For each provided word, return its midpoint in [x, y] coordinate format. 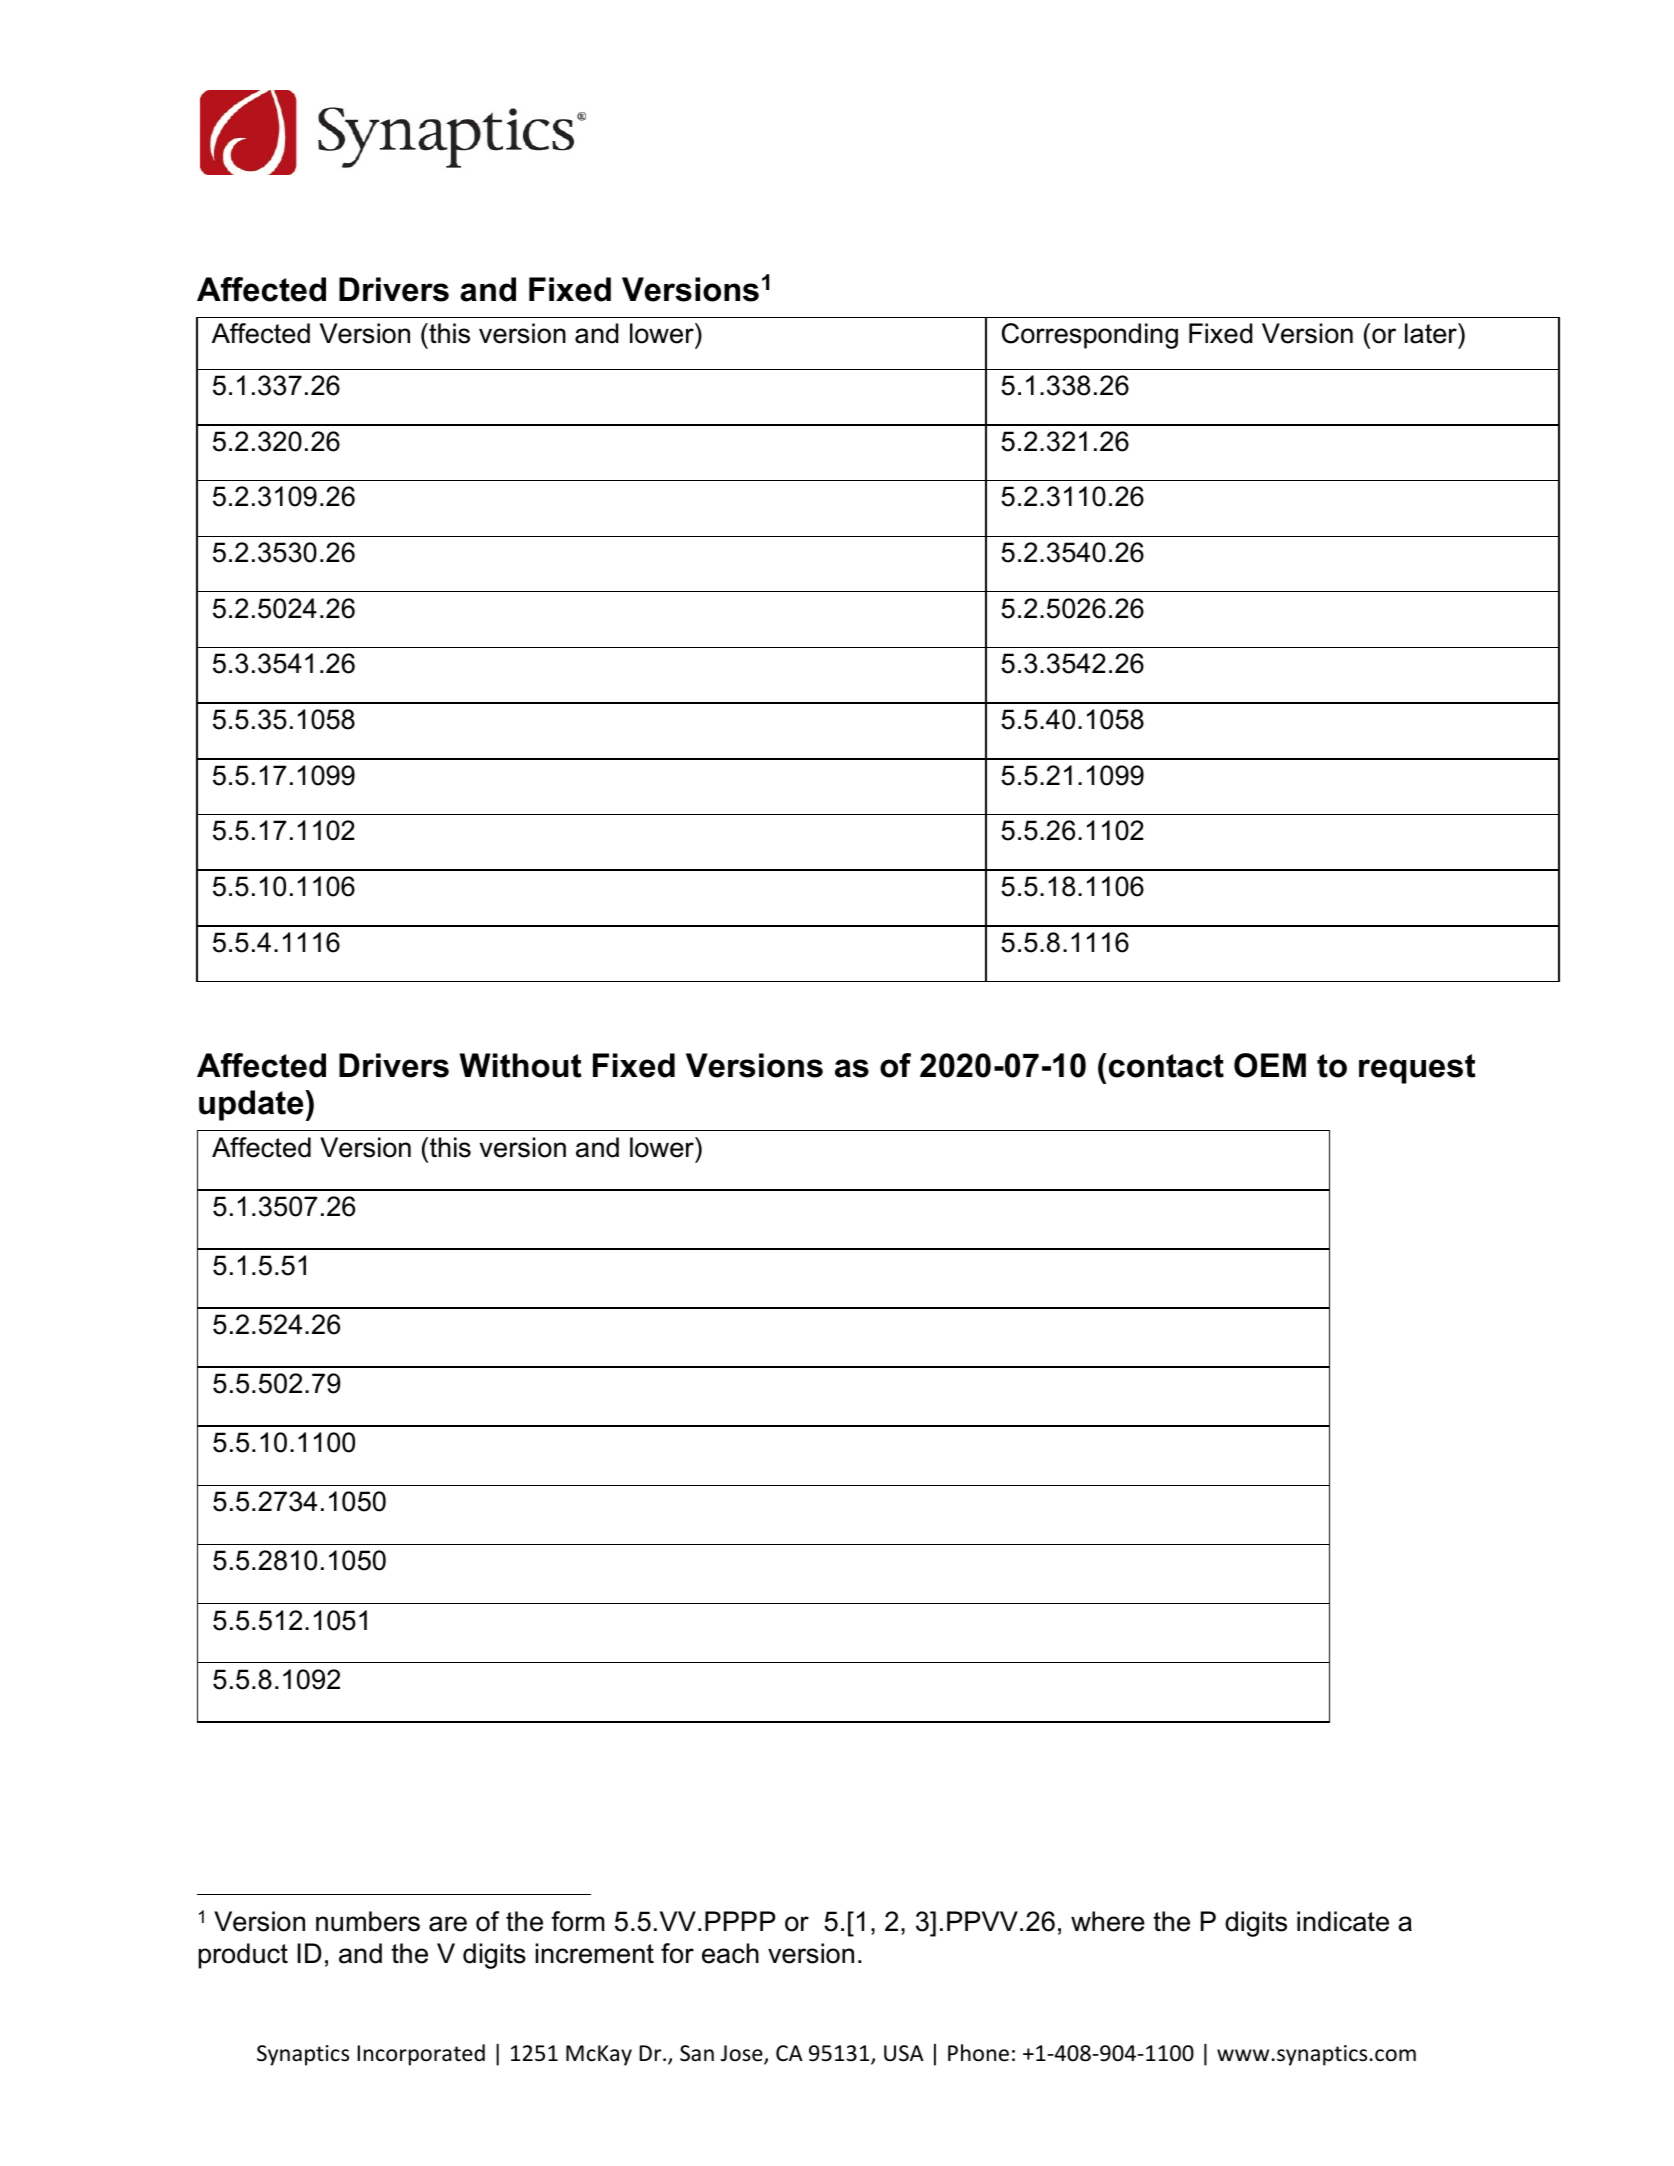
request [1417, 1069]
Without [520, 1065]
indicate [1343, 1921]
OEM [1270, 1065]
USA [904, 2053]
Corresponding [1090, 336]
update [252, 1105]
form [577, 1921]
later [1432, 333]
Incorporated [421, 2055]
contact [1166, 1066]
